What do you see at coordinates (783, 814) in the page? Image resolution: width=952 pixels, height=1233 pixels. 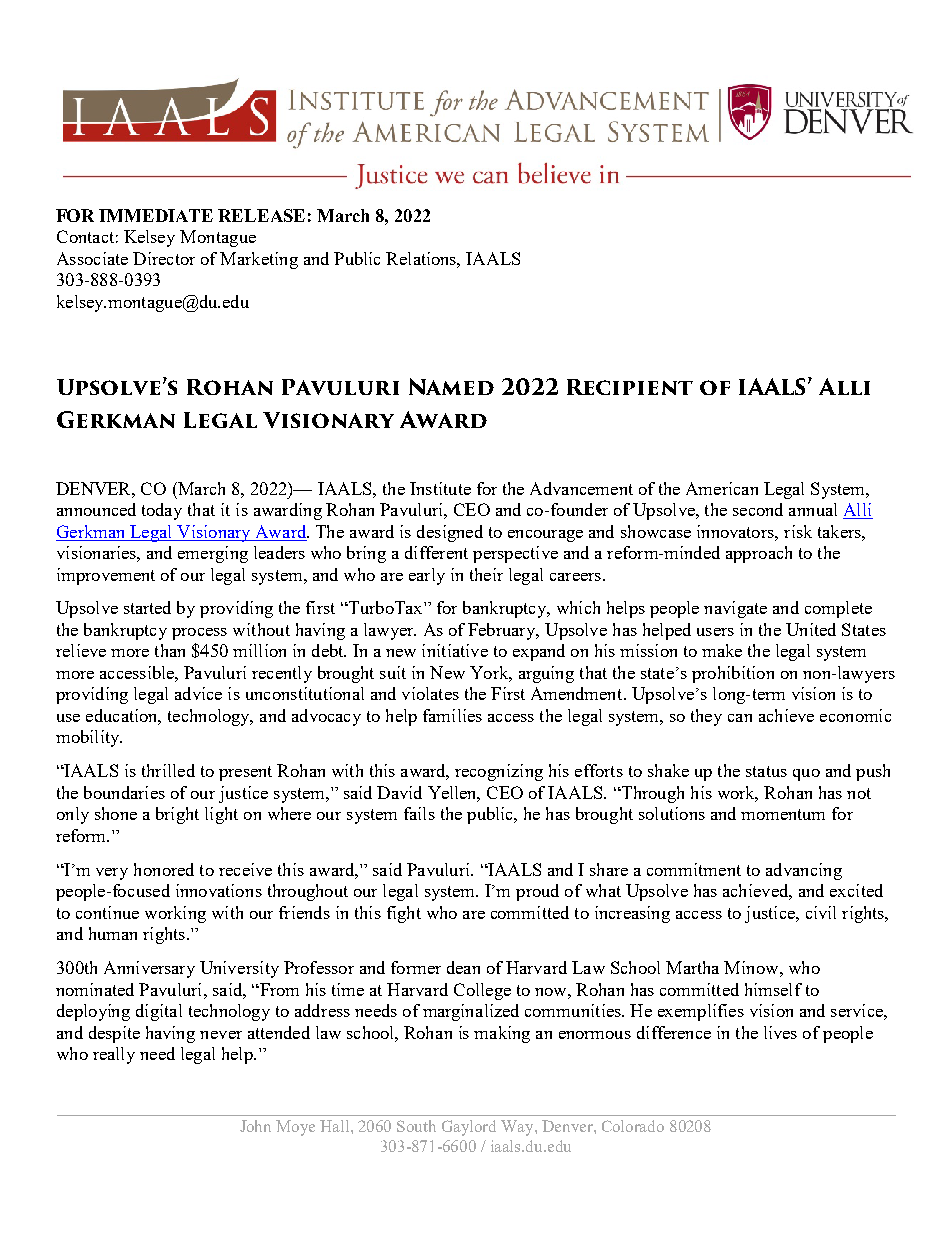 I see `momentum` at bounding box center [783, 814].
